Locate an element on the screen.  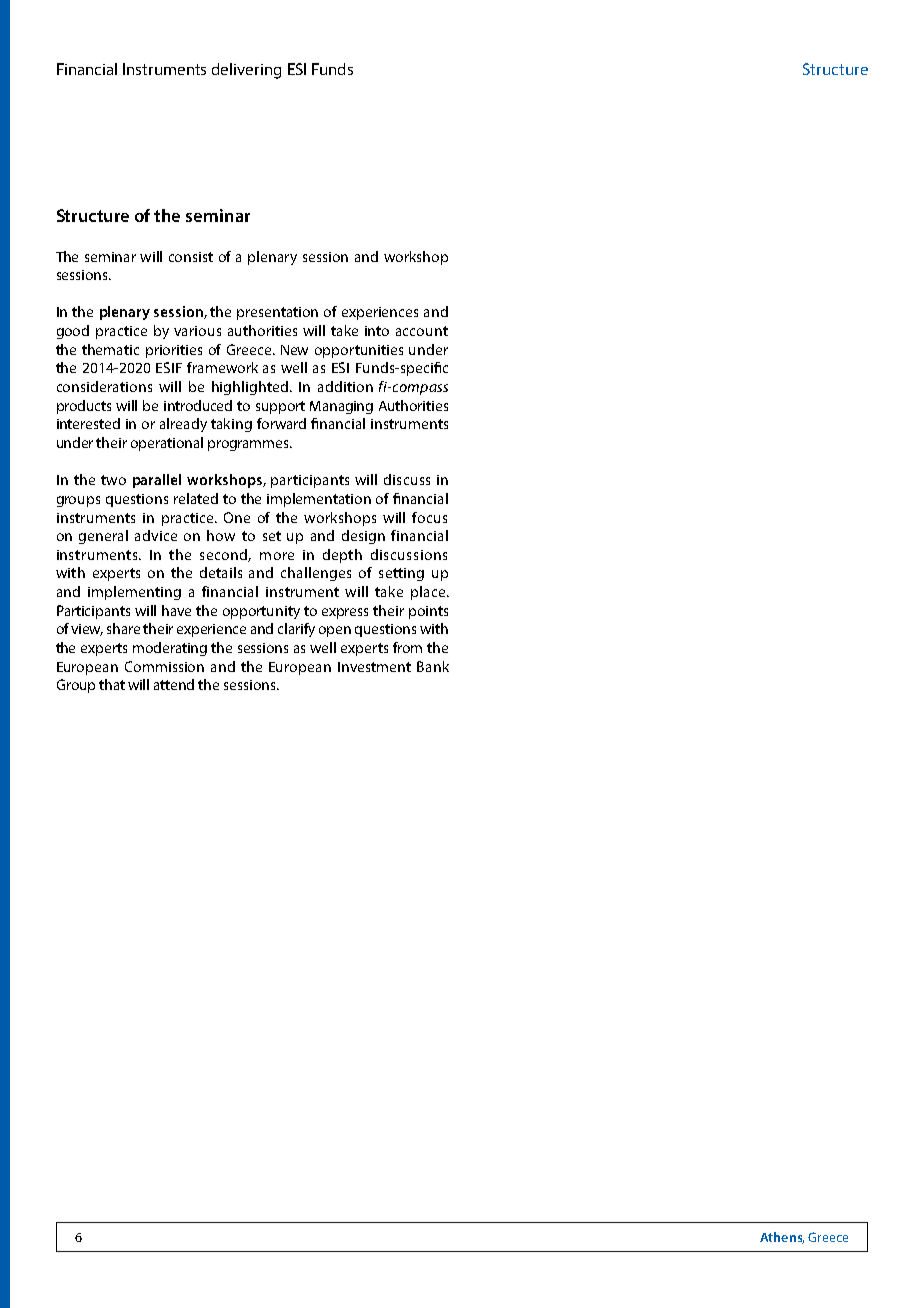
into is located at coordinates (377, 331).
